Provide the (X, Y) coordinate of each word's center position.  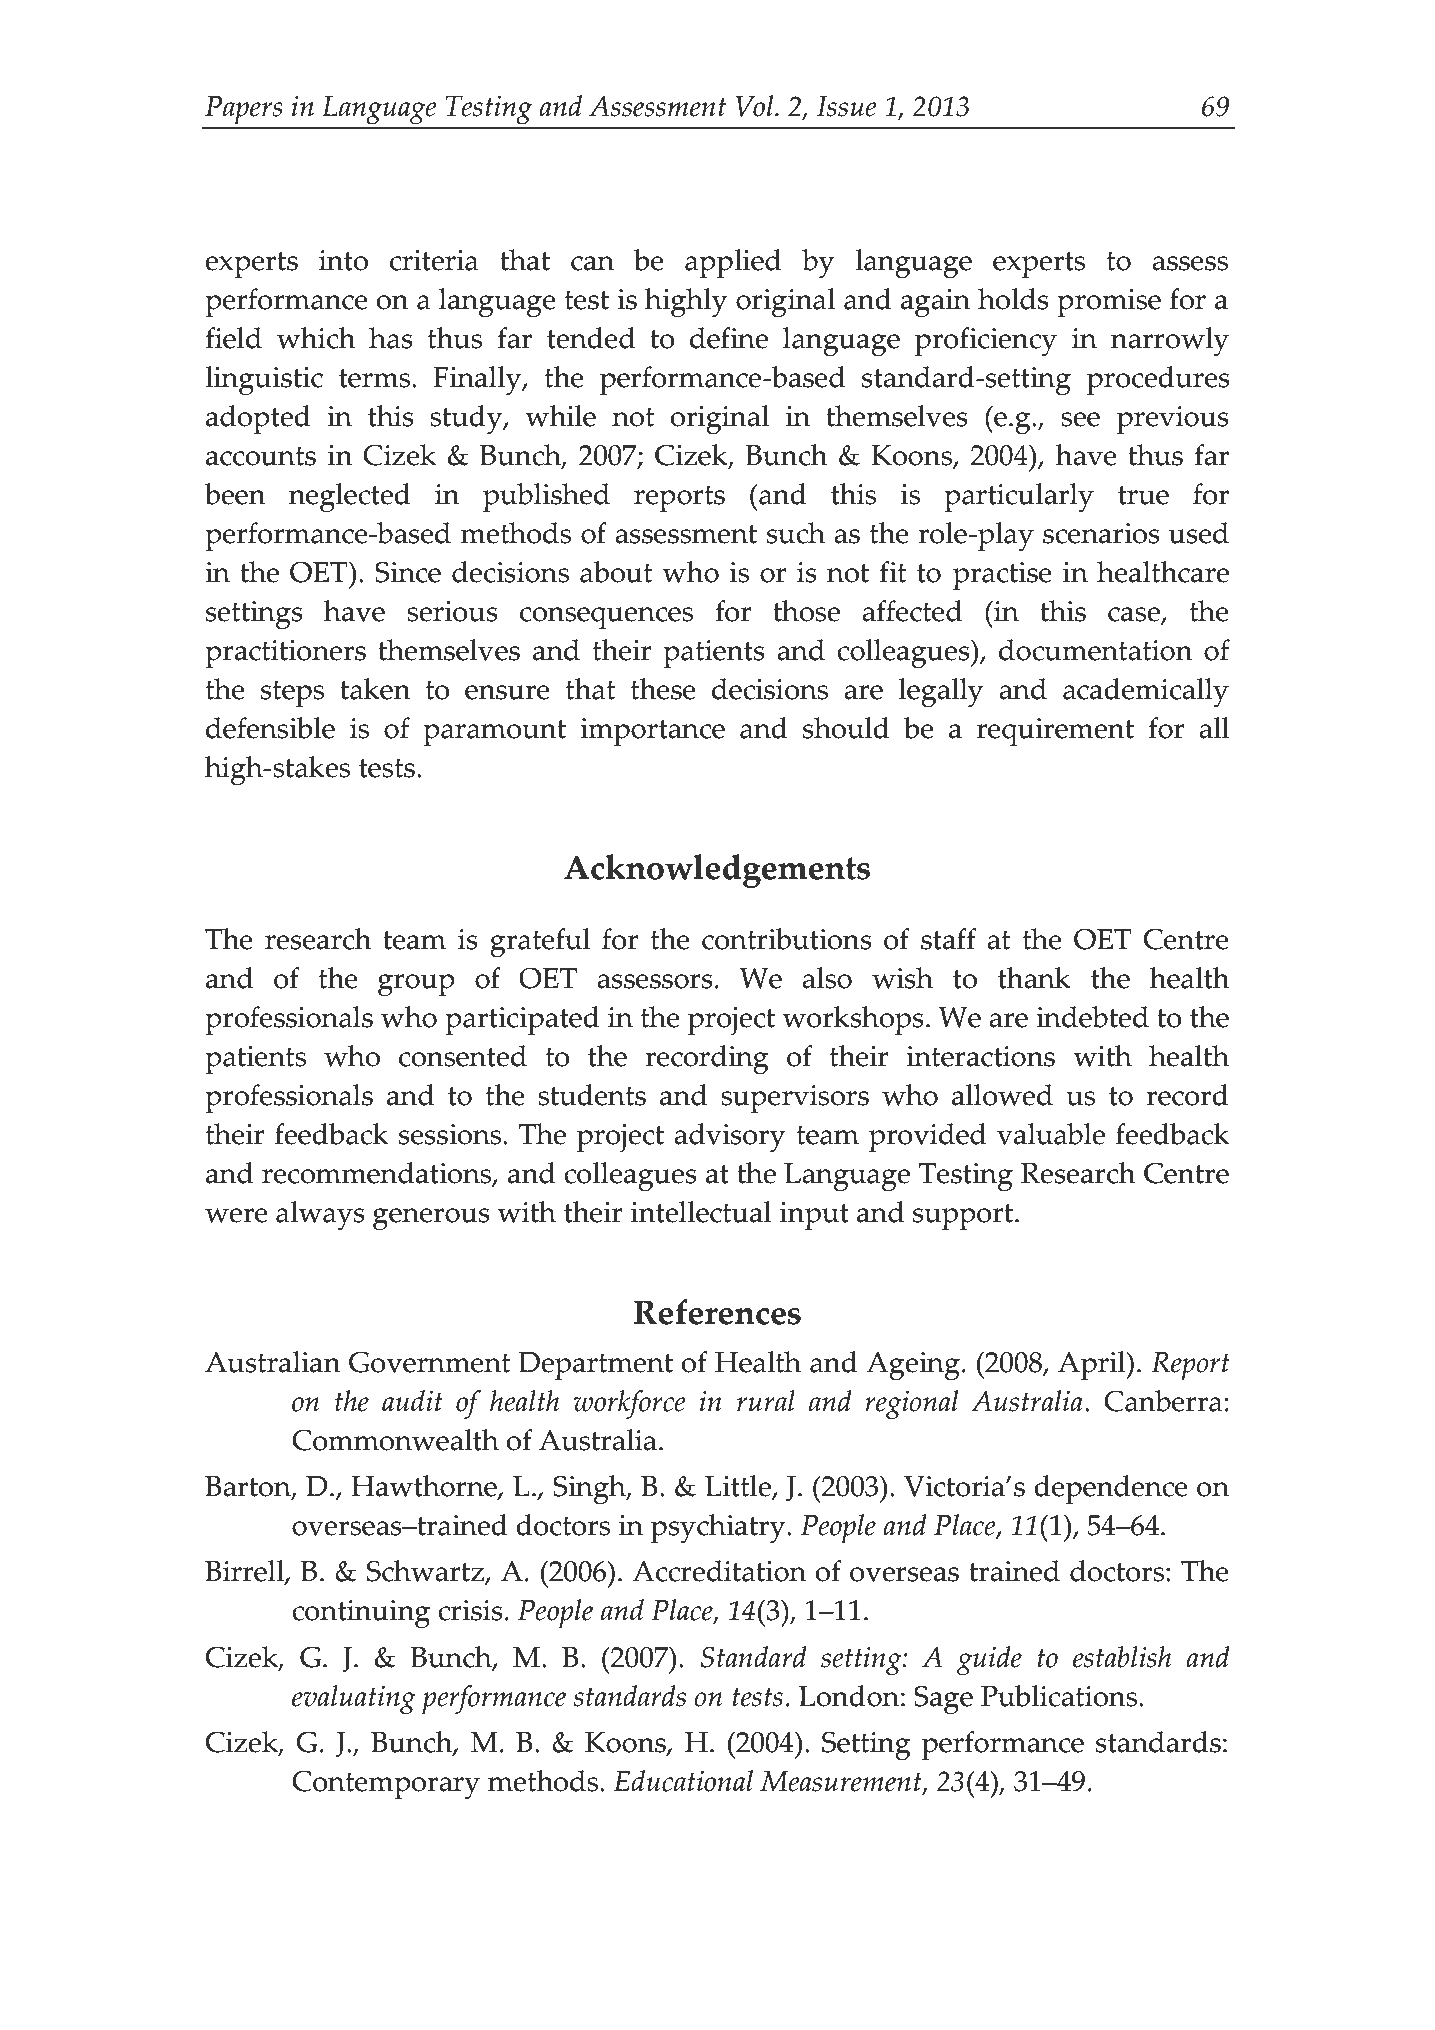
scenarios (1101, 533)
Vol (755, 106)
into (343, 260)
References (717, 1312)
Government (429, 1362)
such (796, 533)
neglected (350, 497)
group (416, 985)
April (1093, 1365)
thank (1034, 978)
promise (1109, 303)
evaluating (354, 1699)
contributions (787, 939)
